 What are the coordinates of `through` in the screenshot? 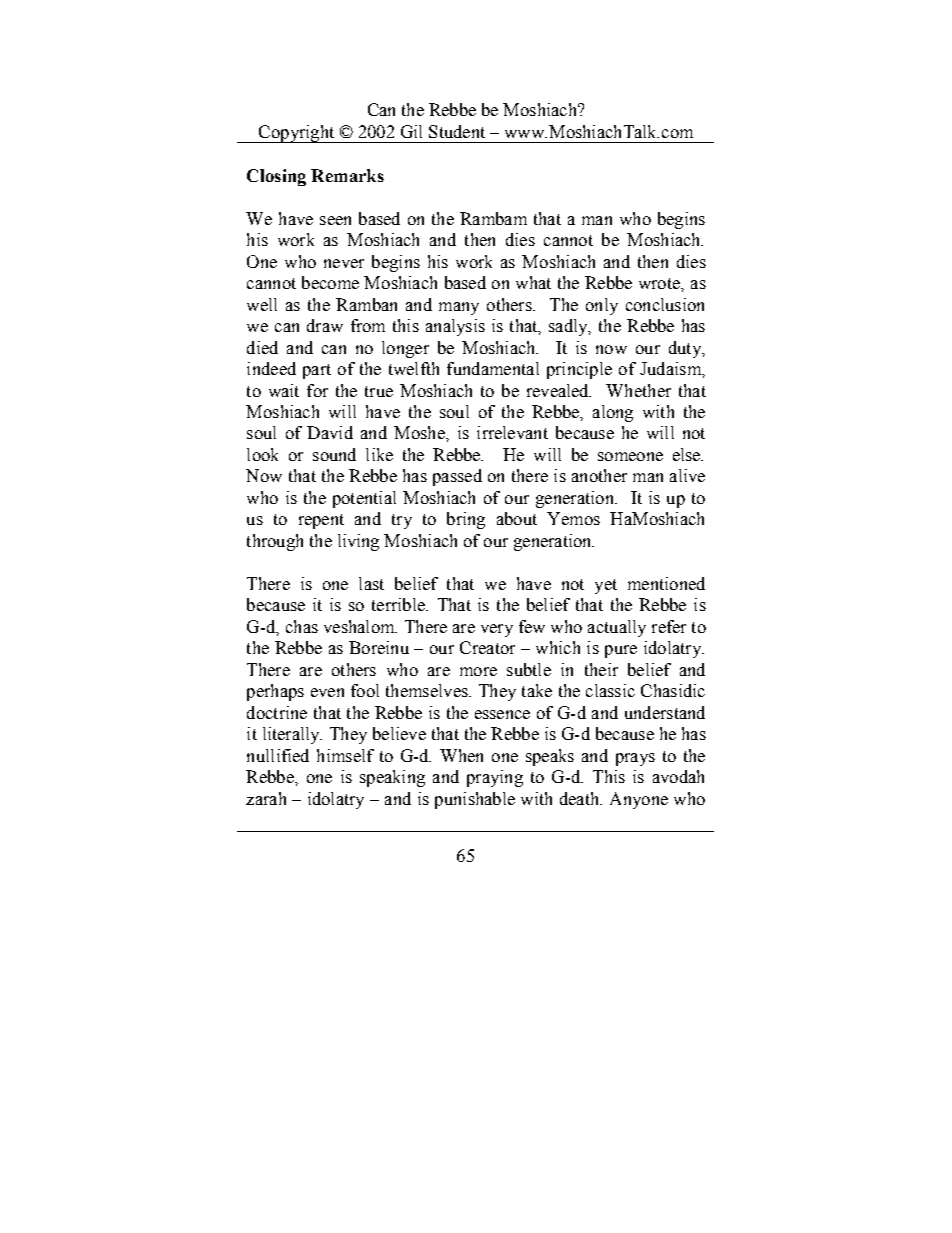 It's located at (275, 542).
